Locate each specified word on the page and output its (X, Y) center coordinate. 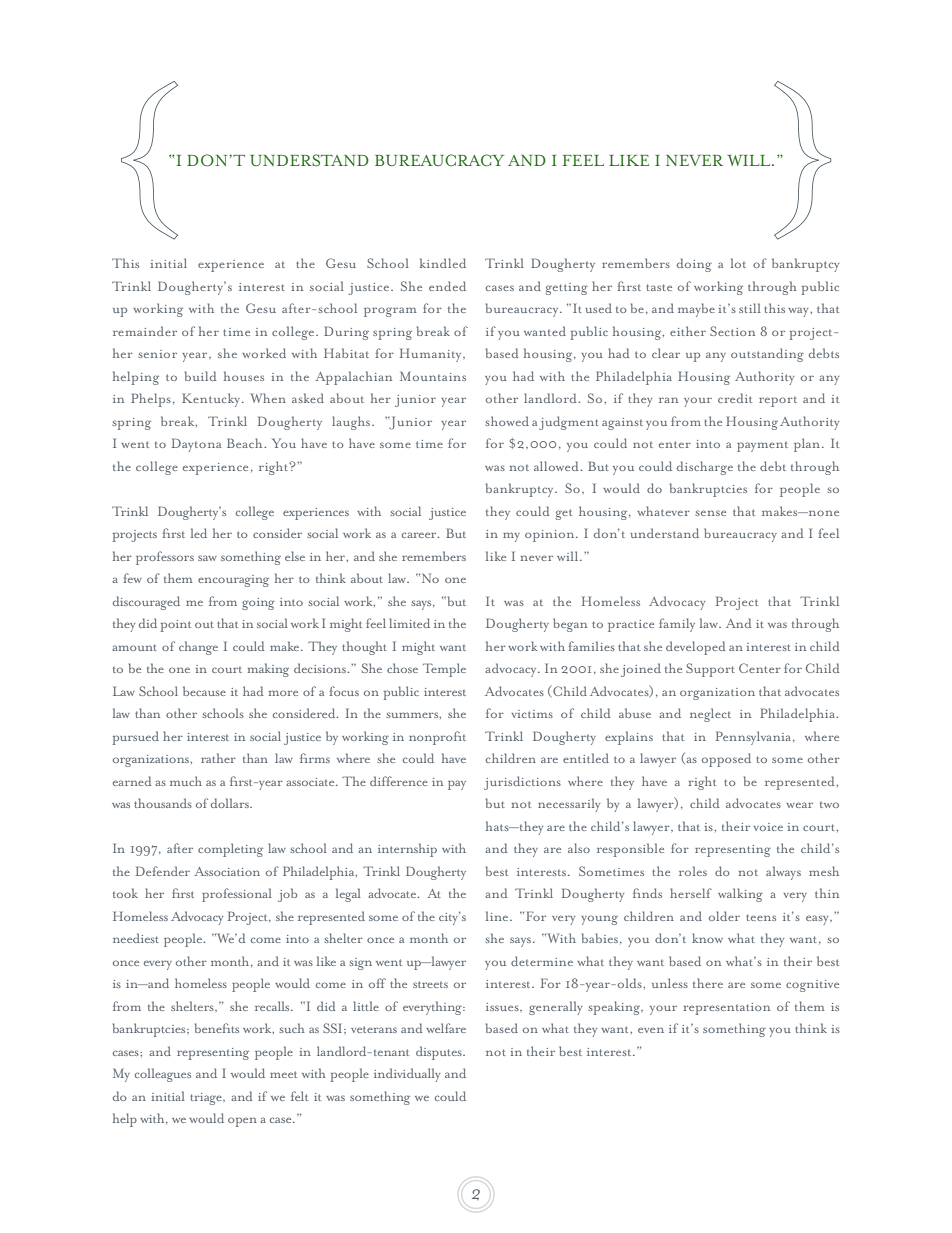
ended (447, 286)
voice (768, 827)
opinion (551, 536)
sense (710, 513)
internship (407, 850)
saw (207, 558)
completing (230, 850)
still (750, 308)
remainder (145, 331)
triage (207, 1099)
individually (407, 1075)
